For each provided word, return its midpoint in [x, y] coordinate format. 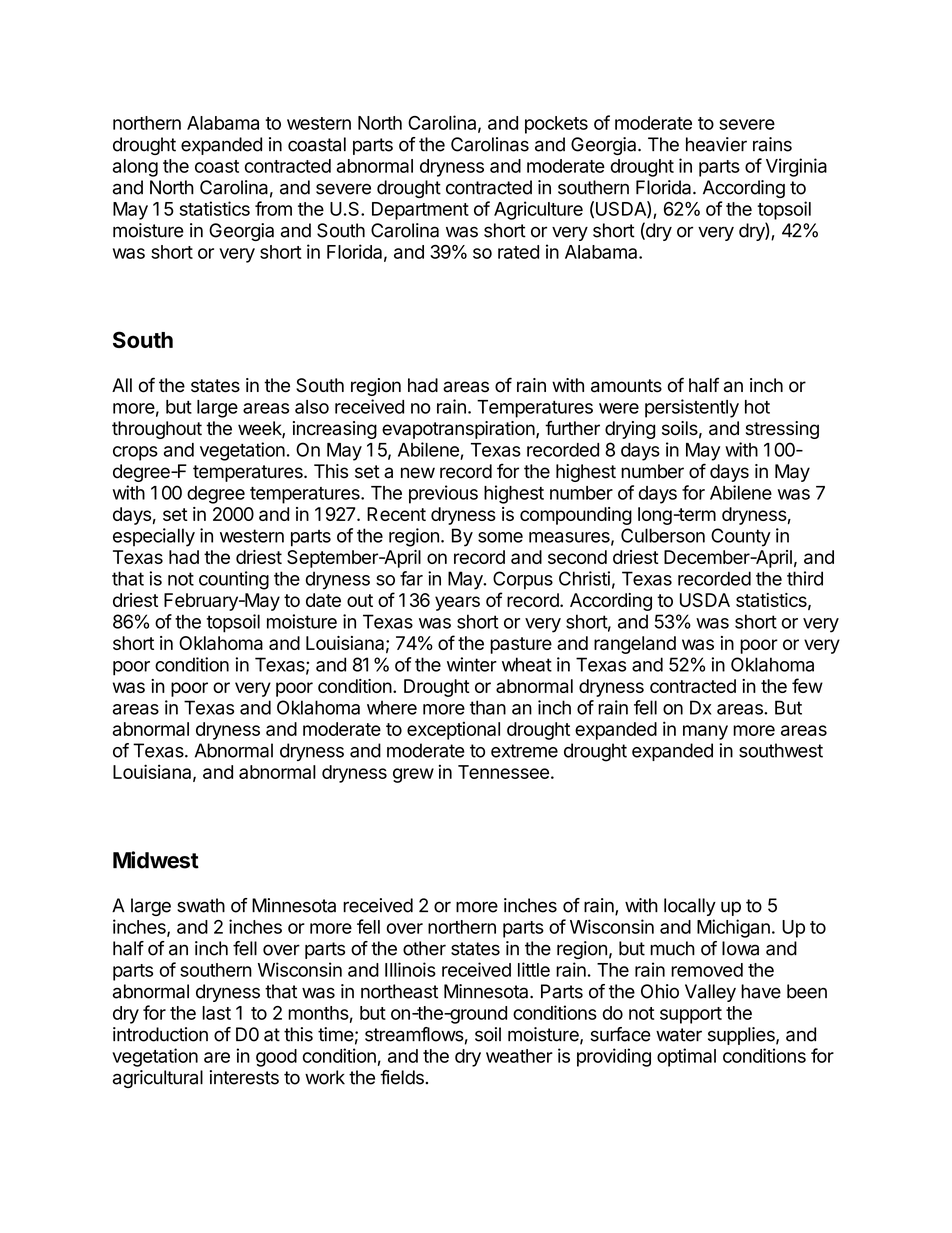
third [805, 578]
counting [234, 580]
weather [519, 1056]
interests [244, 1077]
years [457, 603]
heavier [716, 144]
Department [420, 211]
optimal [686, 1057]
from [273, 208]
